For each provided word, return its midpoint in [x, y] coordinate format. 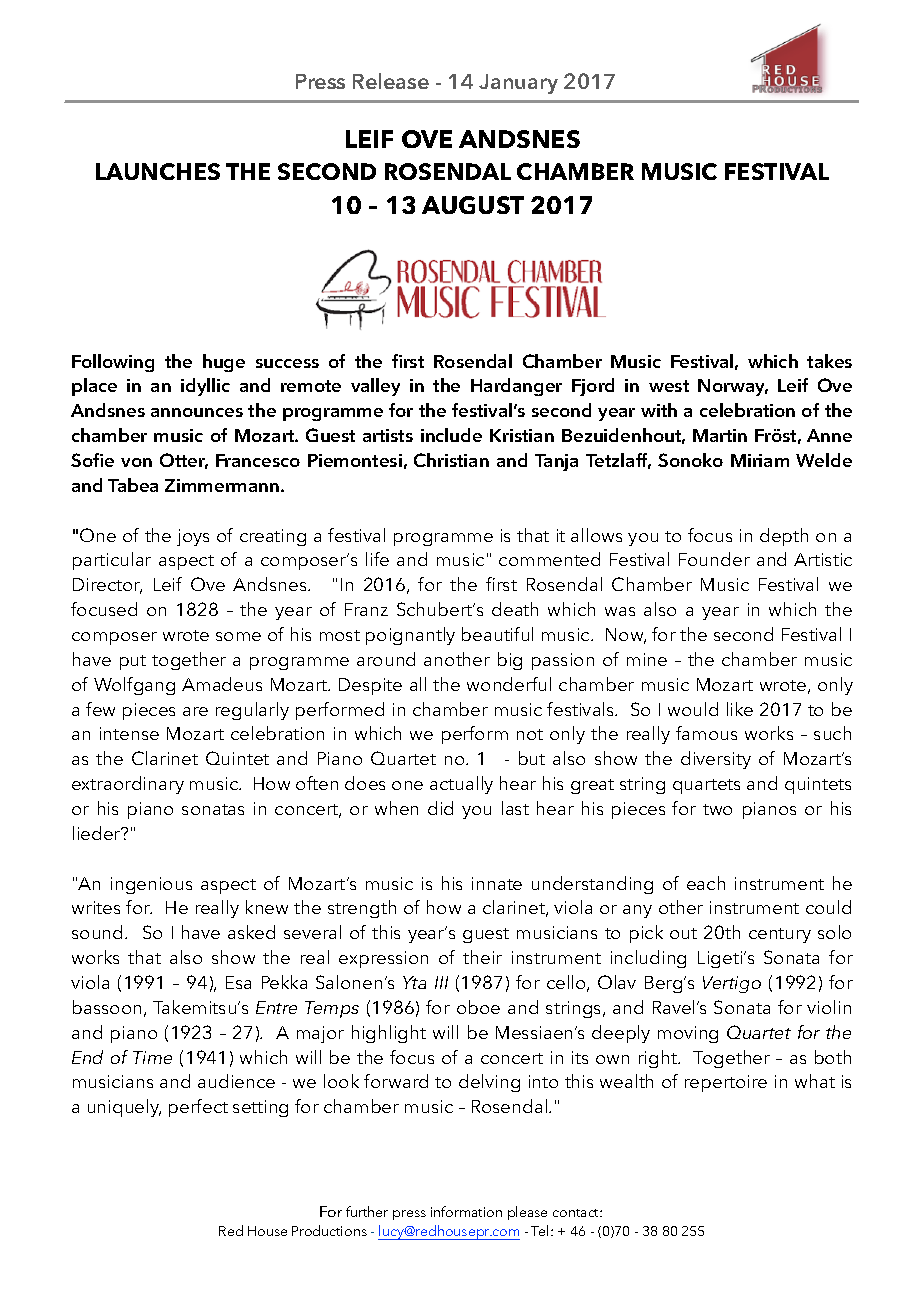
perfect [198, 1108]
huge [224, 363]
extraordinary [128, 785]
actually [461, 785]
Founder [714, 559]
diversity [716, 760]
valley [375, 387]
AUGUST [473, 205]
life [377, 559]
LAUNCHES [158, 171]
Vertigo [732, 984]
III [441, 982]
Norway [733, 387]
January [518, 84]
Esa [238, 982]
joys [193, 537]
